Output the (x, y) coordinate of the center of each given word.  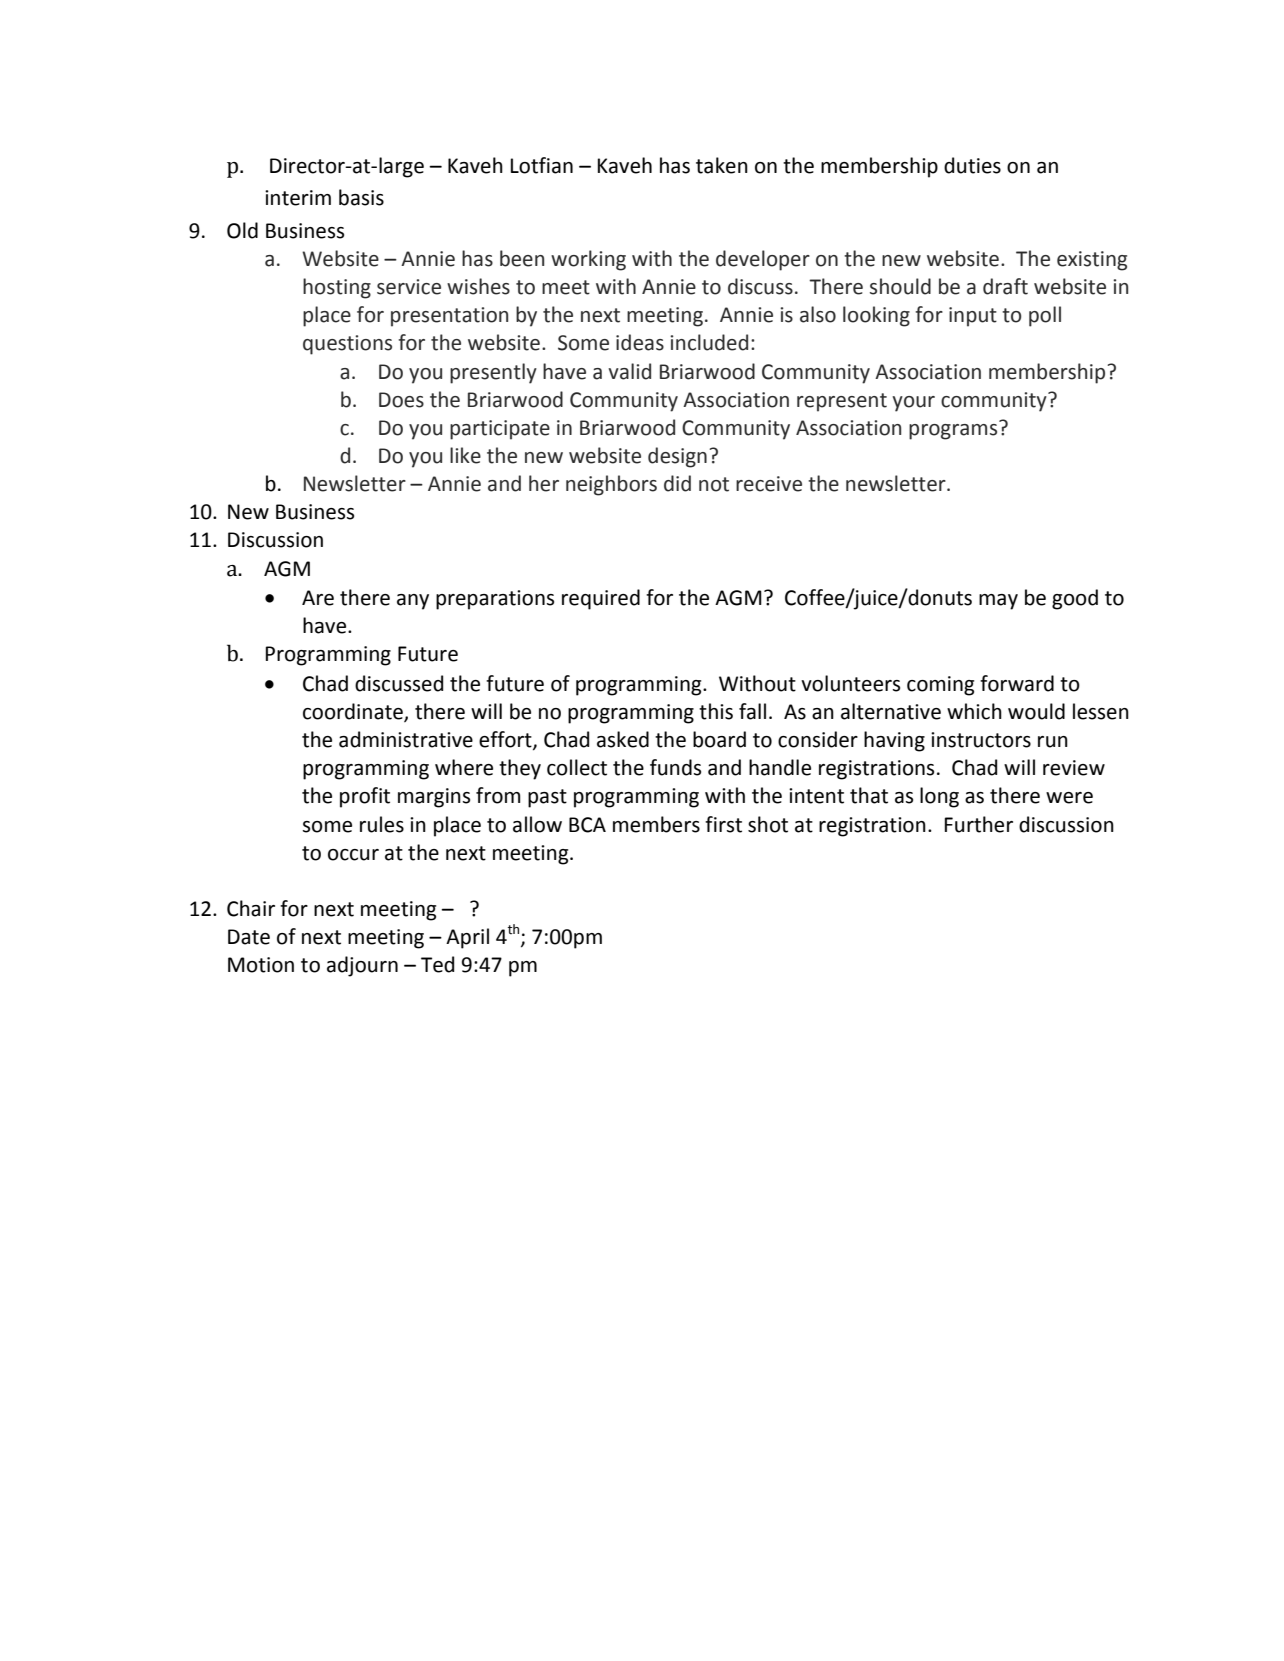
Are (318, 598)
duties (972, 165)
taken (722, 165)
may (998, 602)
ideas (640, 342)
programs (954, 430)
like (465, 455)
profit (365, 797)
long (939, 797)
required (601, 599)
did (677, 483)
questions (347, 345)
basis (361, 197)
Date (249, 937)
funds (675, 767)
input (973, 317)
